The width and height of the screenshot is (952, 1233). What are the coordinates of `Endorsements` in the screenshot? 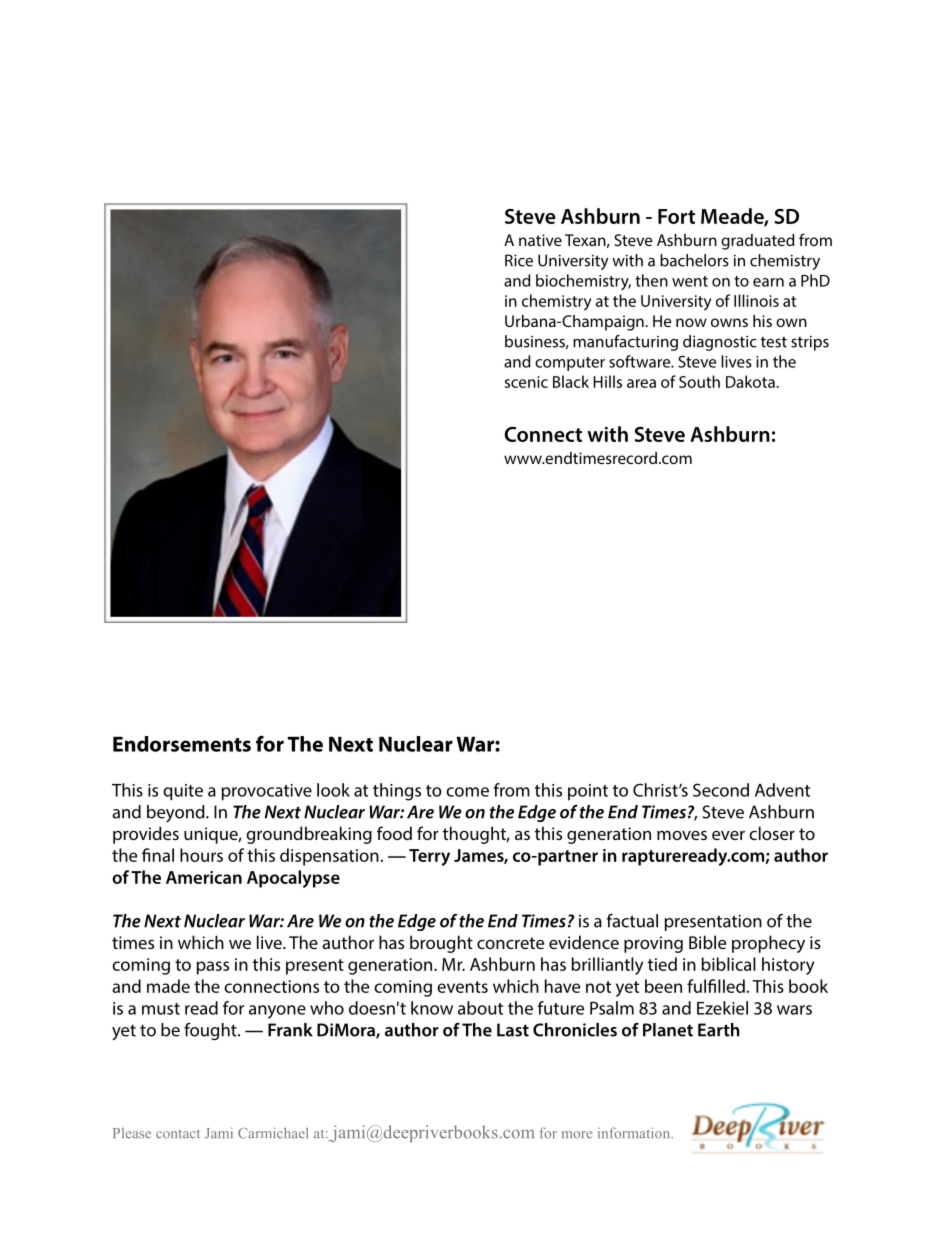 It's located at (182, 744).
